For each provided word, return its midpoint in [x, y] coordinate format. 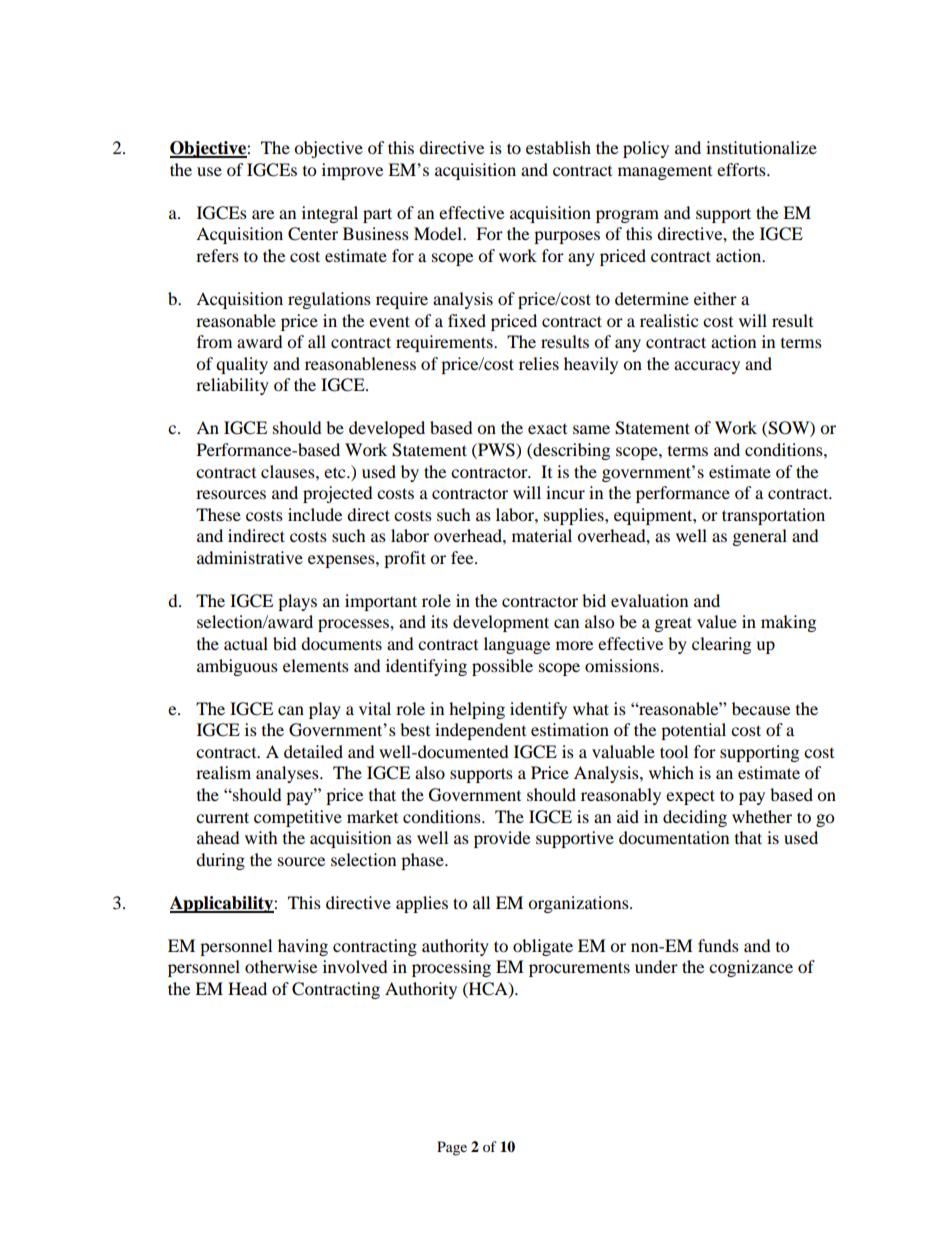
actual [246, 643]
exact [547, 429]
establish [558, 147]
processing [451, 968]
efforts [742, 169]
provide [502, 839]
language [517, 645]
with [261, 837]
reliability [232, 386]
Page [452, 1148]
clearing [721, 645]
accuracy [707, 367]
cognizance [751, 968]
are [263, 214]
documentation [674, 837]
